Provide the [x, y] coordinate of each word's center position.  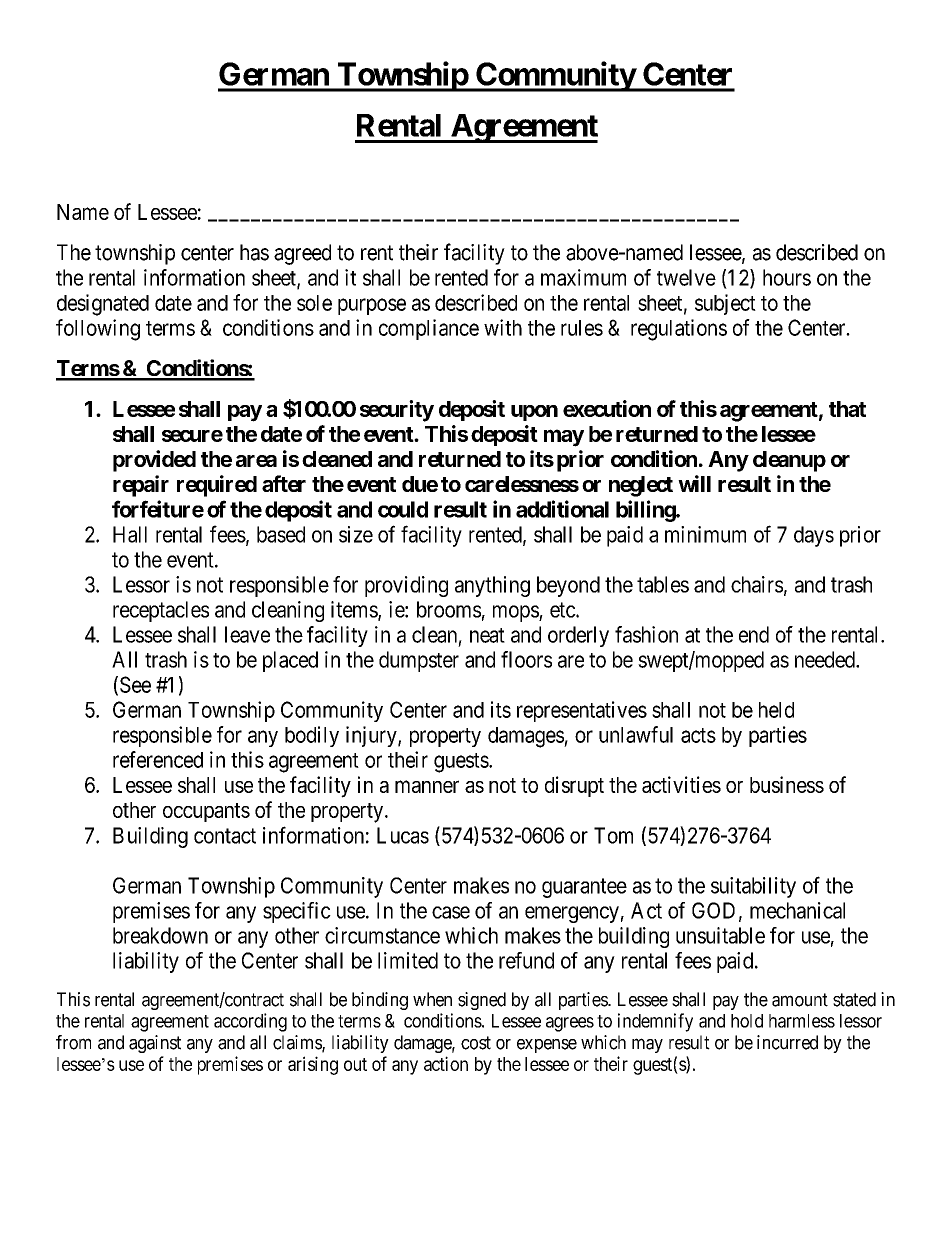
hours [787, 277]
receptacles [161, 611]
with [503, 327]
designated [103, 305]
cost [476, 1043]
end [754, 634]
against [155, 1044]
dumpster [419, 661]
